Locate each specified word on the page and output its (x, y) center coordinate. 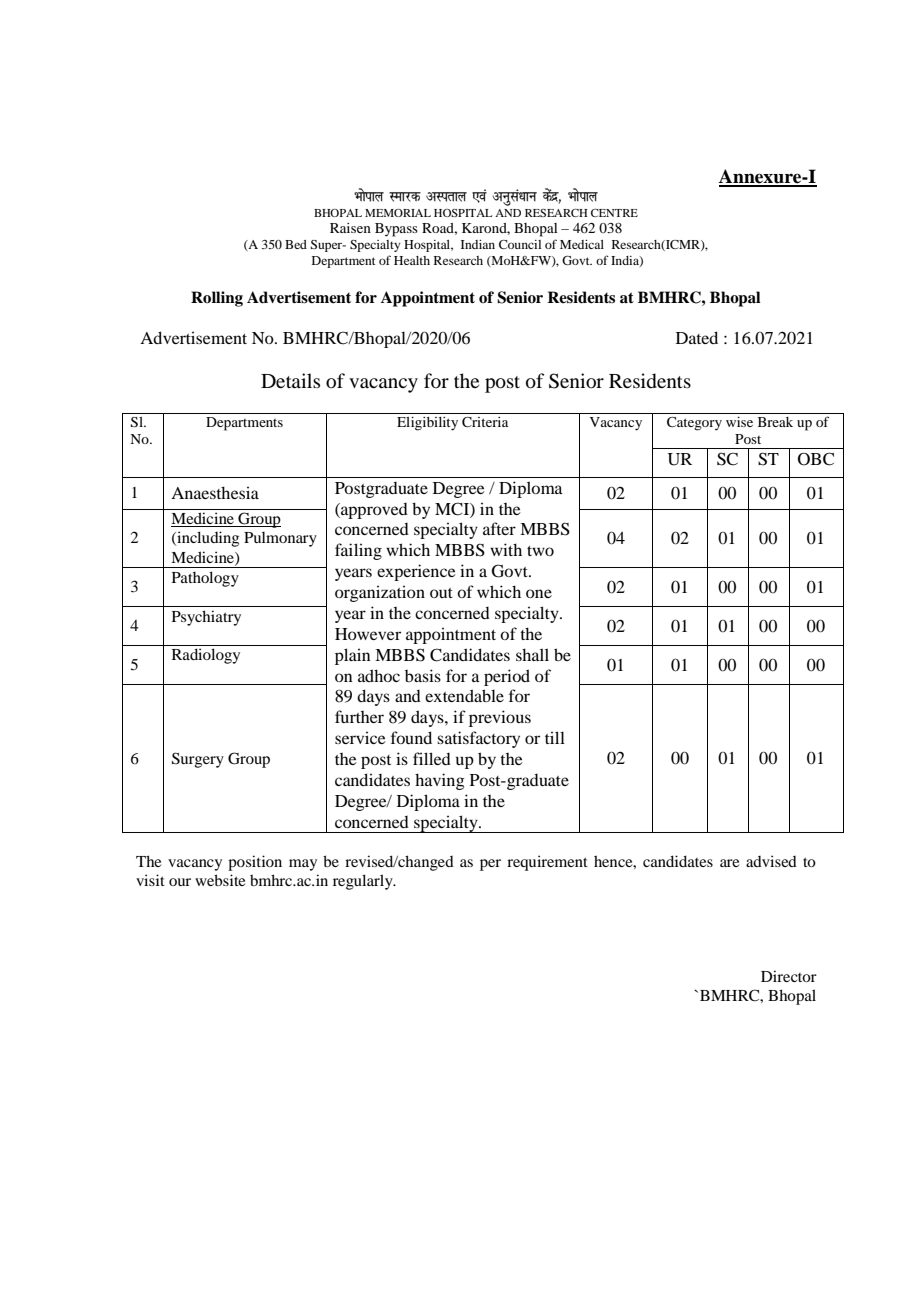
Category (694, 424)
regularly (364, 882)
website (220, 880)
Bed (296, 244)
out (441, 593)
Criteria (485, 422)
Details (290, 380)
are (729, 863)
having (440, 781)
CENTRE (614, 213)
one (539, 593)
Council (520, 244)
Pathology (205, 579)
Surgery (198, 760)
